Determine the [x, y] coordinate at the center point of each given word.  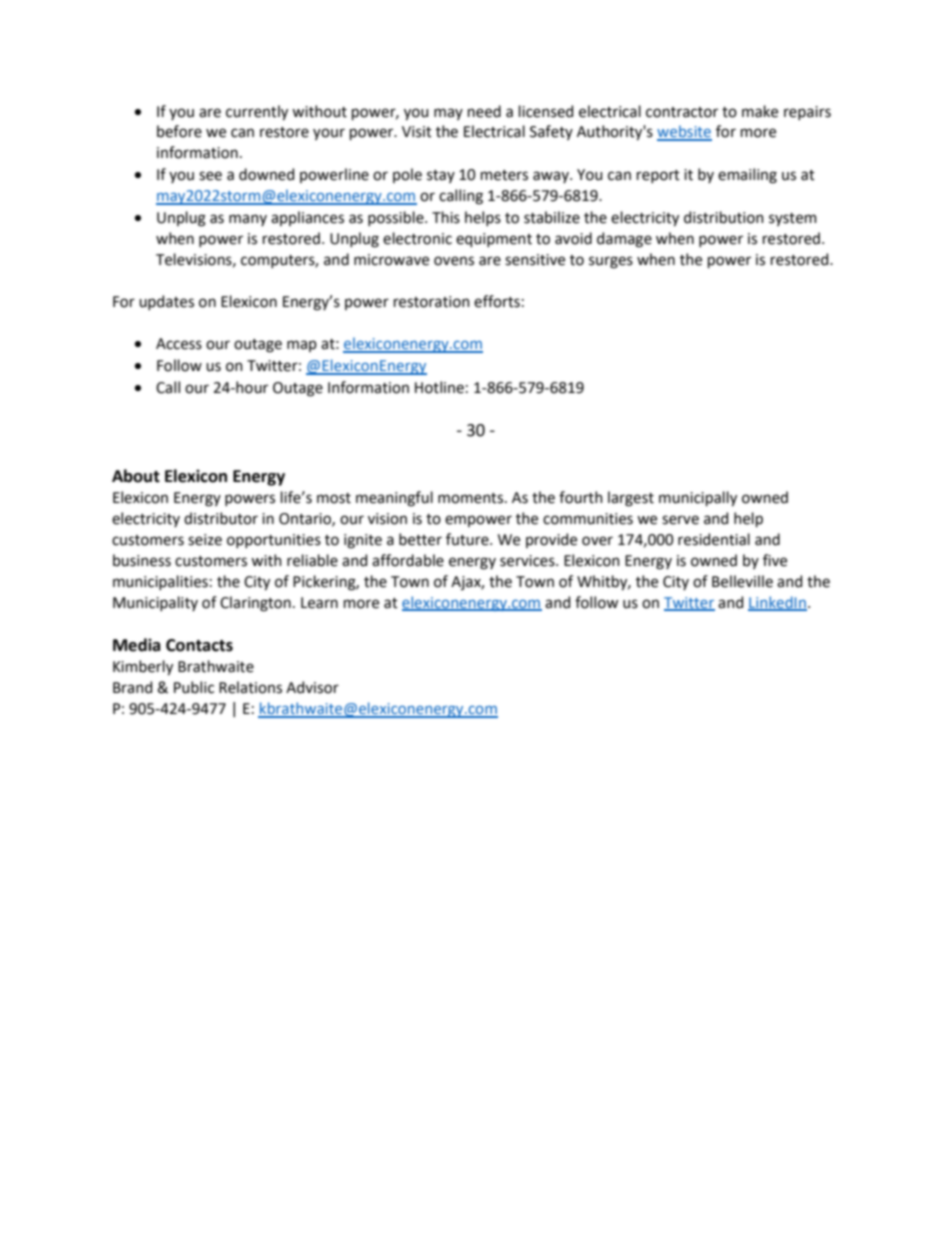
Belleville [742, 581]
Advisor [312, 687]
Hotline [439, 387]
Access [179, 344]
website [684, 132]
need [484, 111]
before [179, 131]
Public [194, 687]
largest [631, 499]
